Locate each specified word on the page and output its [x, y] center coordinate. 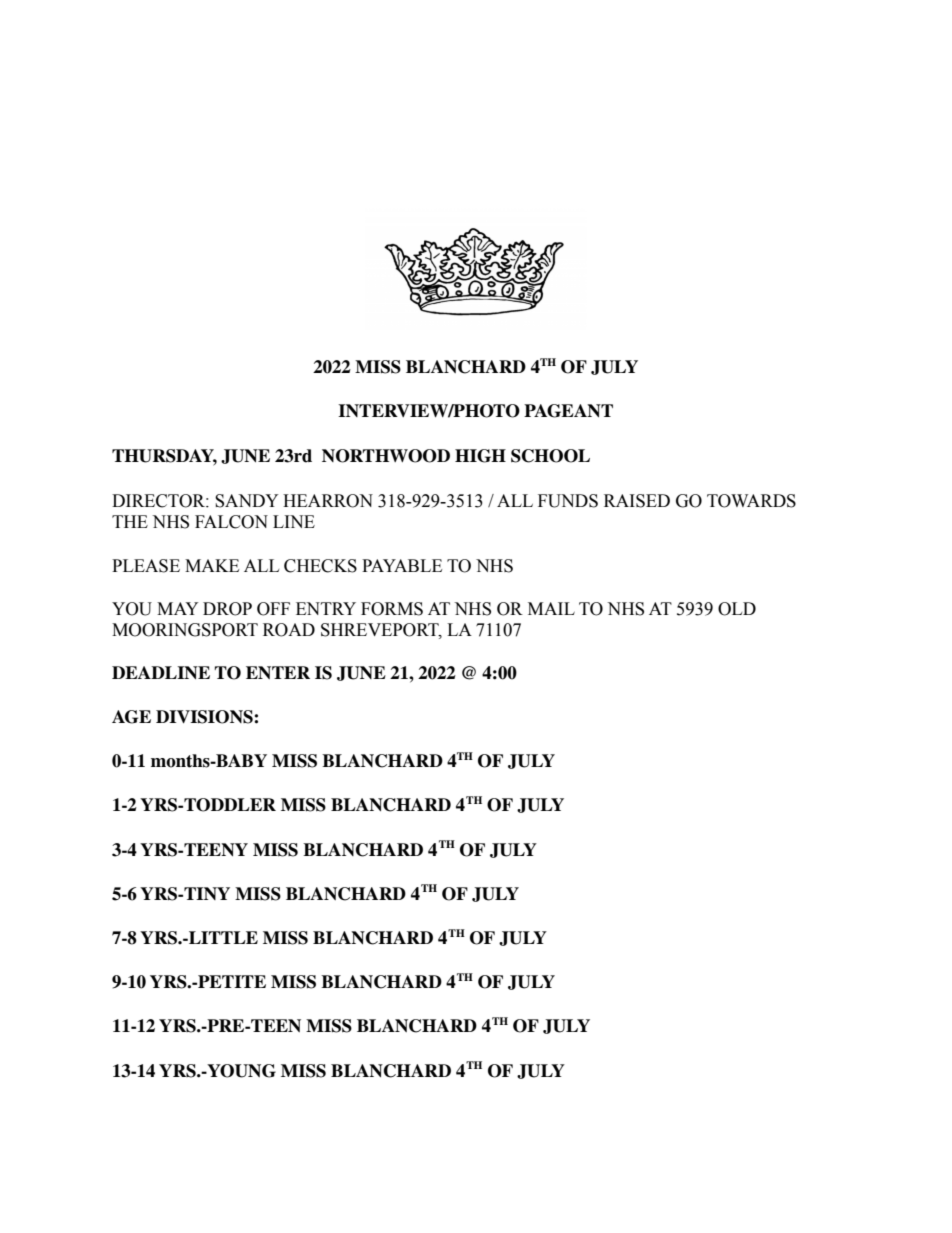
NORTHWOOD [386, 456]
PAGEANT [568, 411]
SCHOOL [550, 456]
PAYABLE [402, 565]
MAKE [212, 565]
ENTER [278, 672]
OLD [737, 609]
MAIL [551, 608]
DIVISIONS [205, 717]
